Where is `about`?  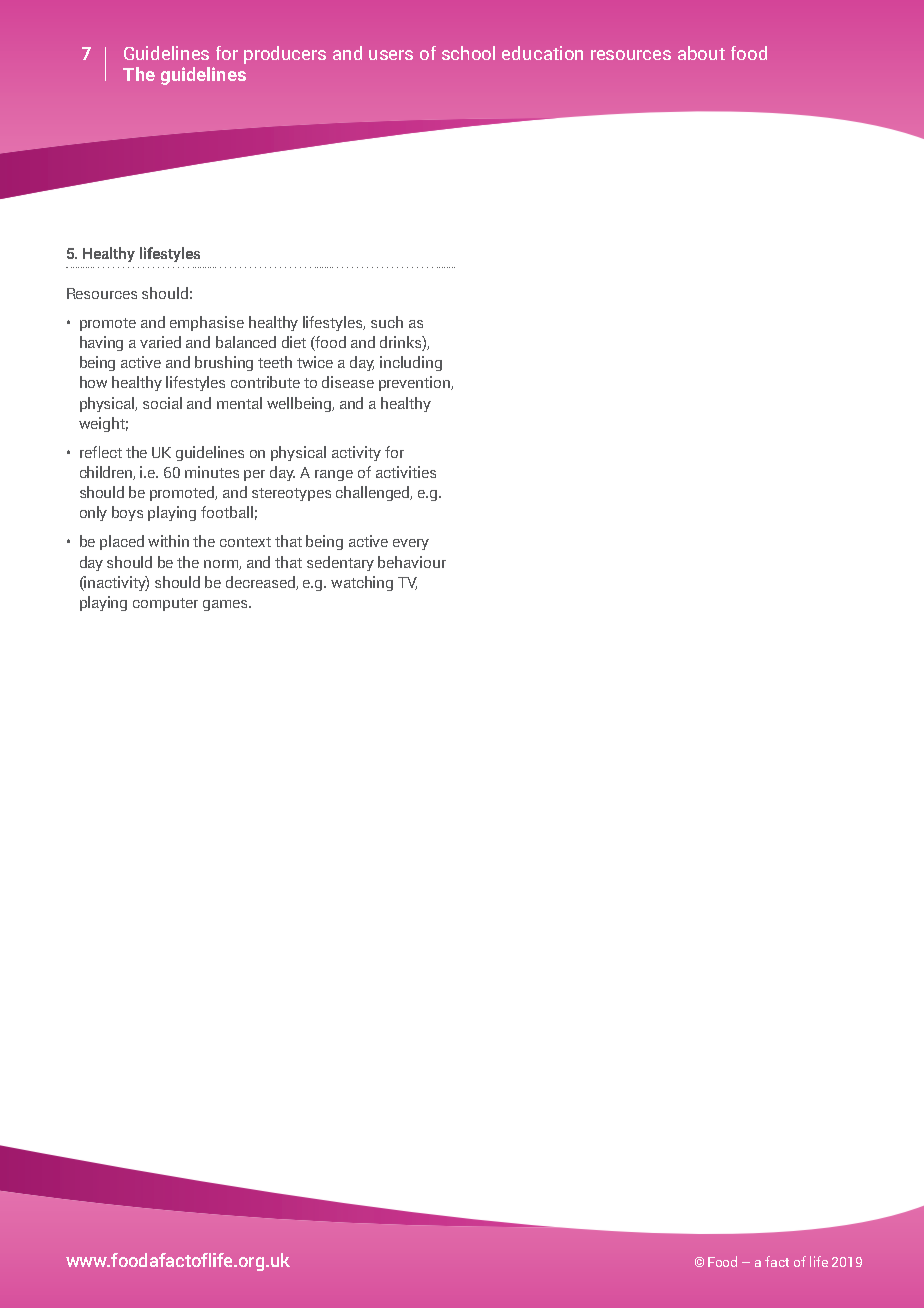
about is located at coordinates (701, 53).
